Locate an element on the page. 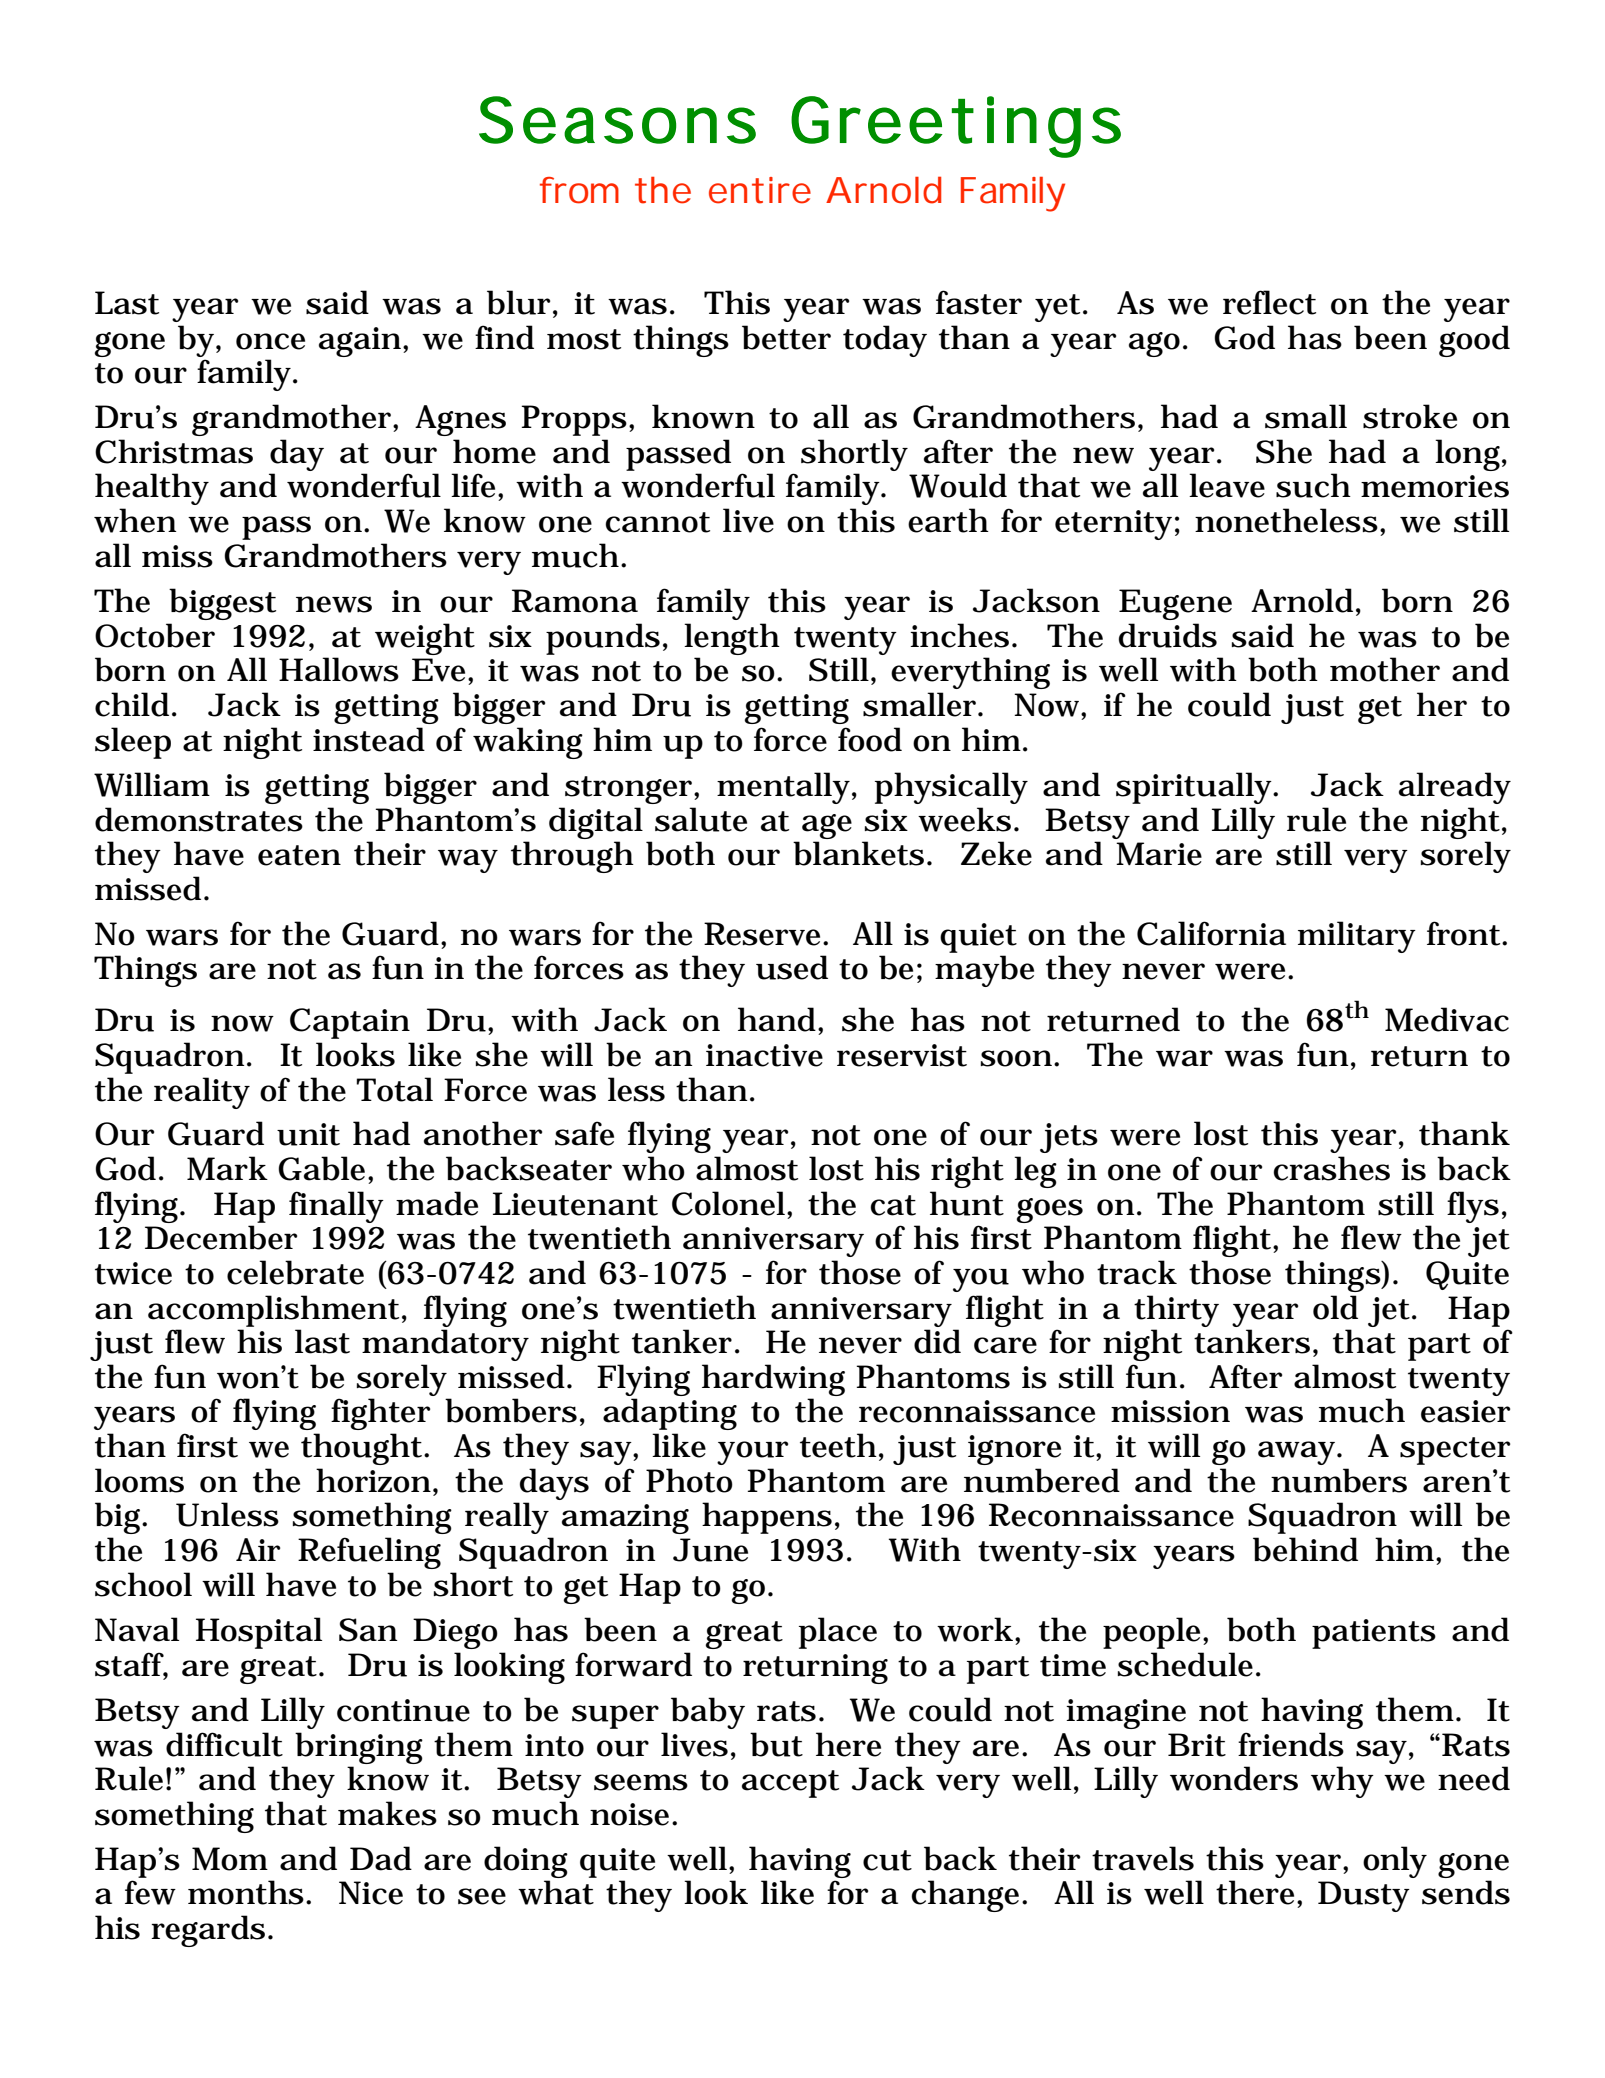 This image has width=1605, height=2078. reality is located at coordinates (202, 1093).
